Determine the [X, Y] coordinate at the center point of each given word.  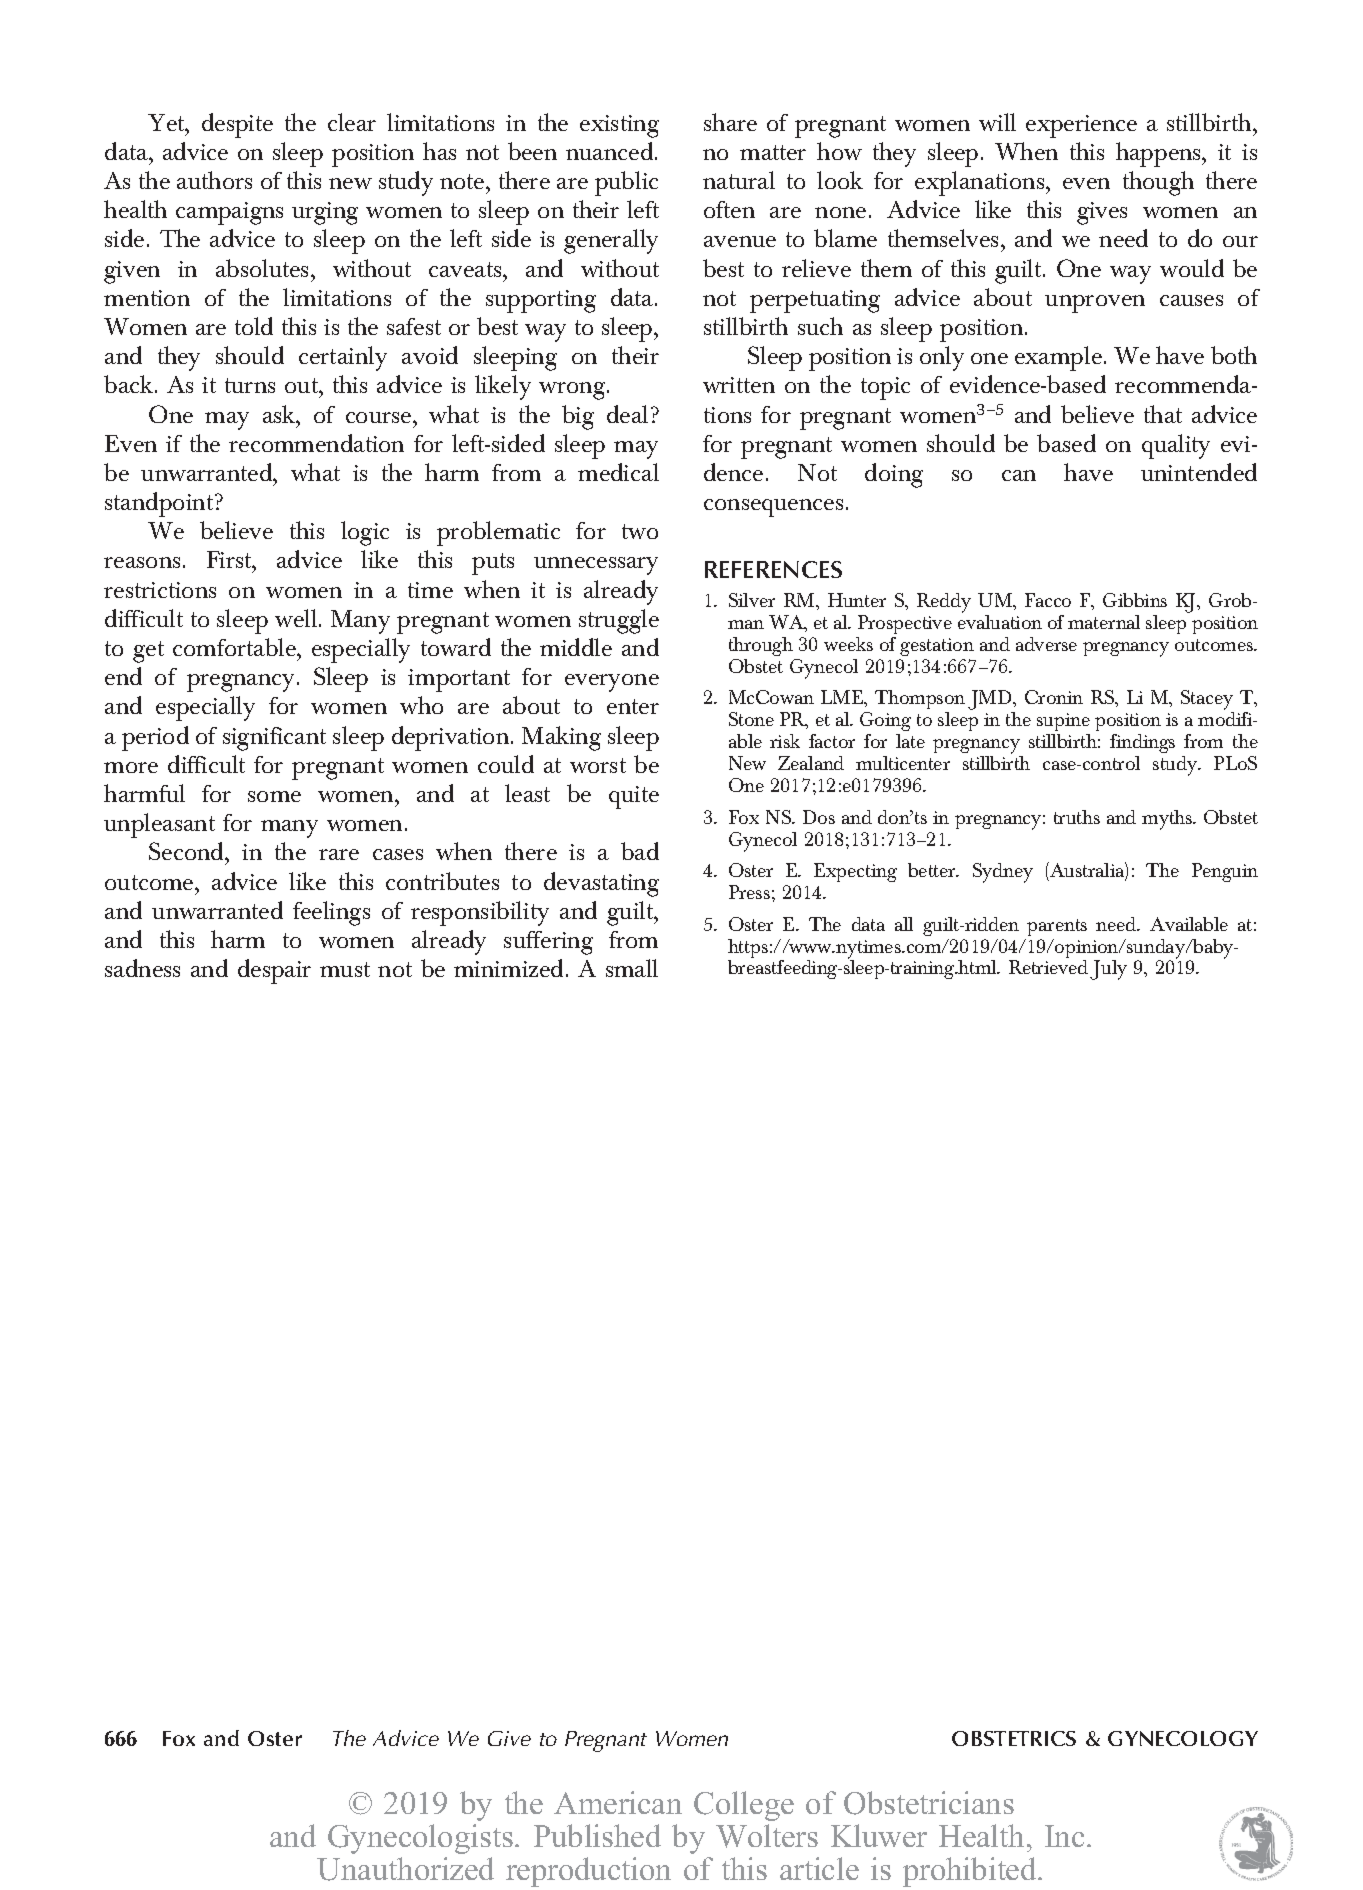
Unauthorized [405, 1869]
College [744, 1806]
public [626, 183]
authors [214, 180]
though [1158, 183]
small [632, 968]
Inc [1064, 1836]
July [1108, 970]
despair [274, 971]
